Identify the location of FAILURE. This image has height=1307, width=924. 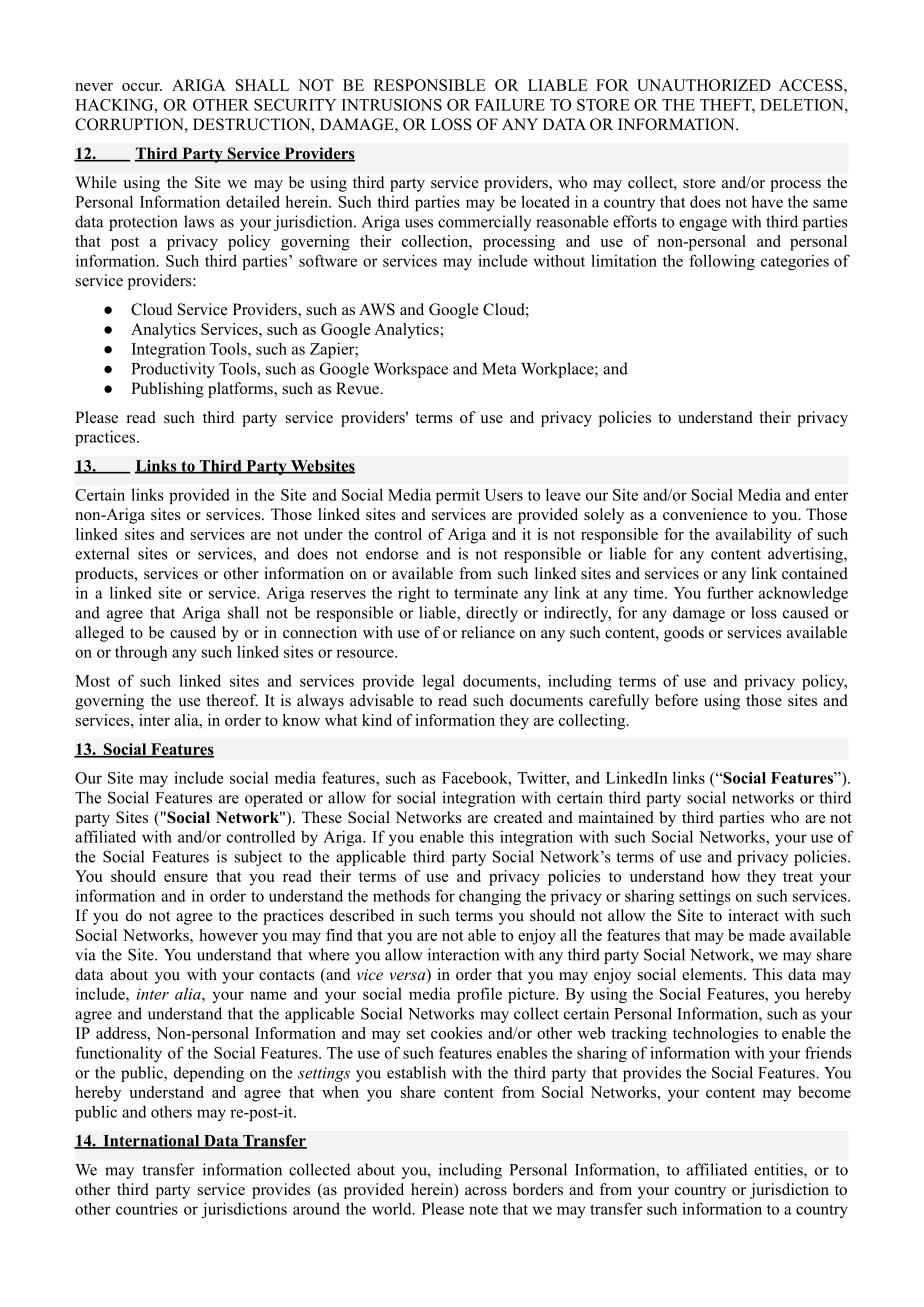
(510, 105).
